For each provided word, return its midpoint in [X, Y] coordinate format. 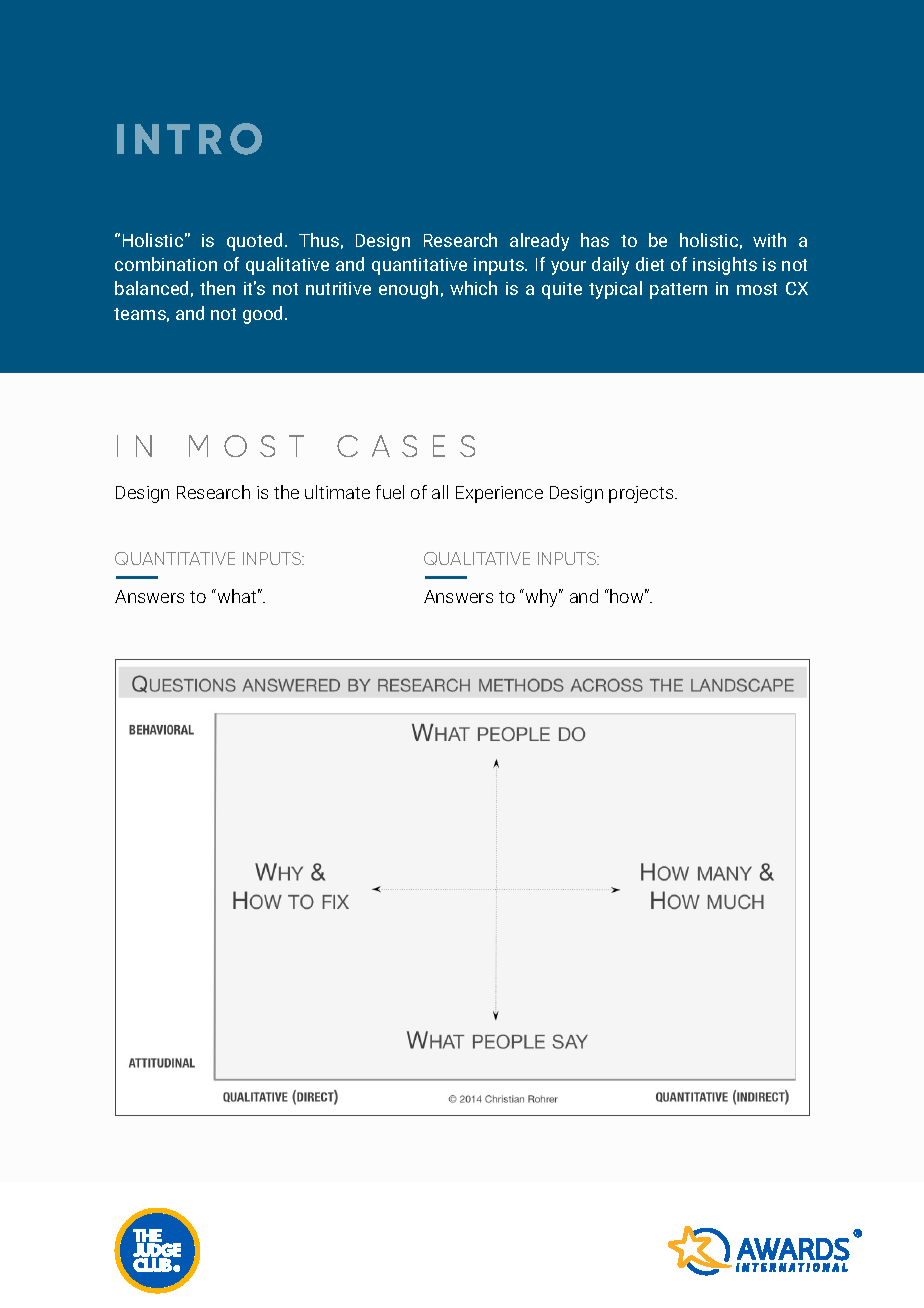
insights [725, 266]
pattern [678, 291]
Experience [499, 494]
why [543, 598]
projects [642, 494]
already [539, 242]
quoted [254, 242]
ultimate [337, 492]
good [262, 315]
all [440, 492]
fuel [390, 492]
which [473, 288]
